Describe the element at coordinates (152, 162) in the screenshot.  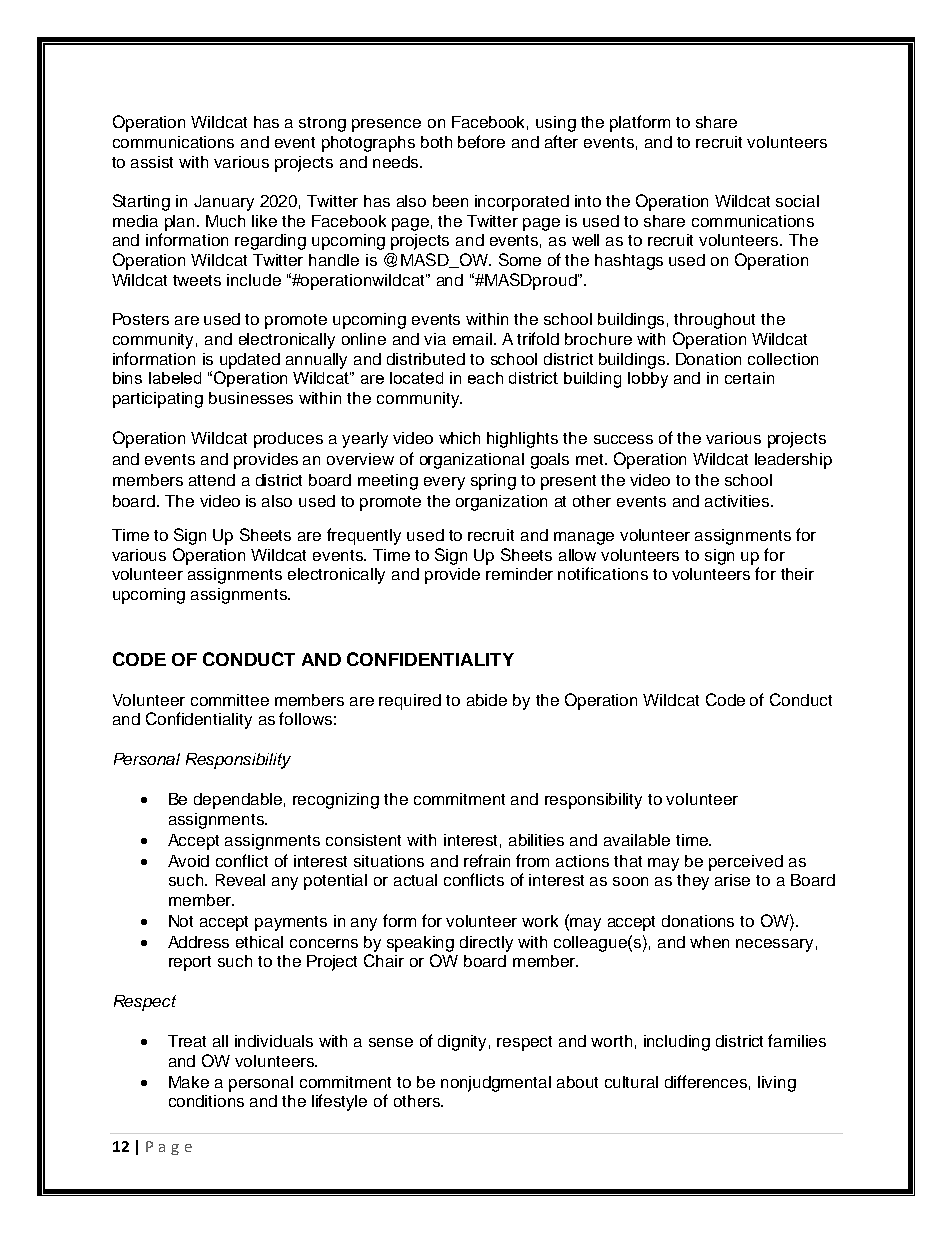
I see `assist` at that location.
